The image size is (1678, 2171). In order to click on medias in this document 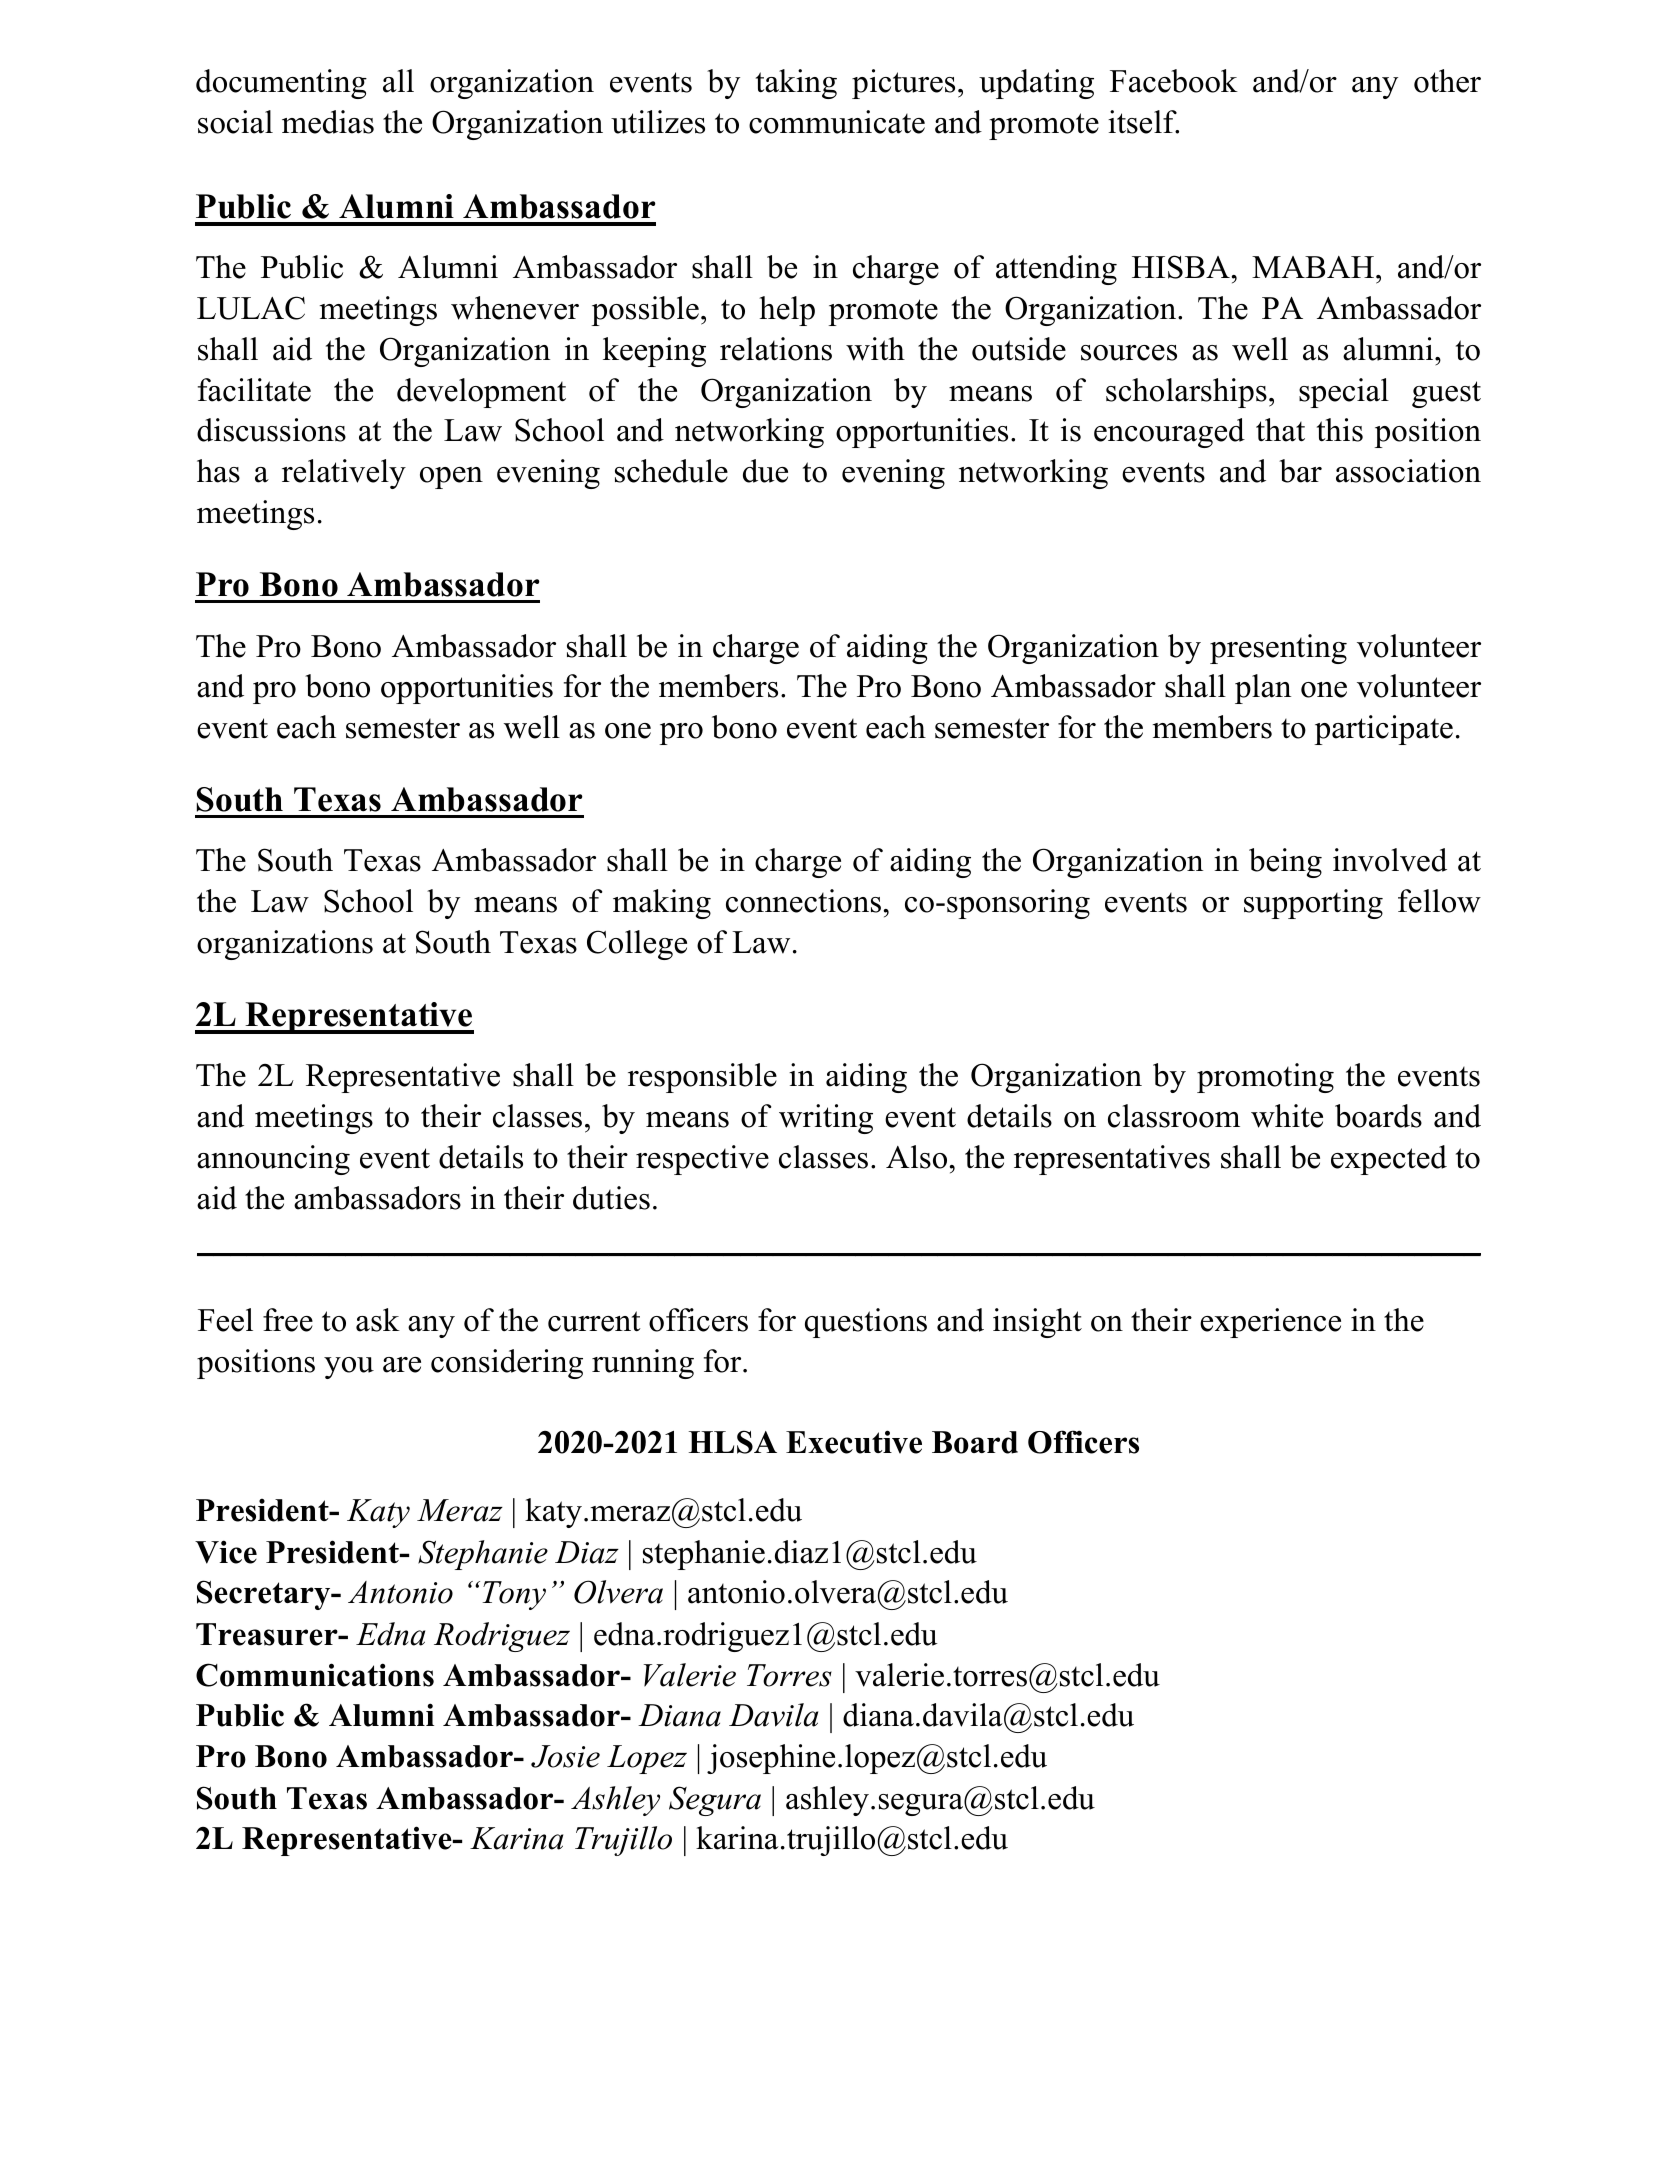, I will do `click(328, 122)`.
